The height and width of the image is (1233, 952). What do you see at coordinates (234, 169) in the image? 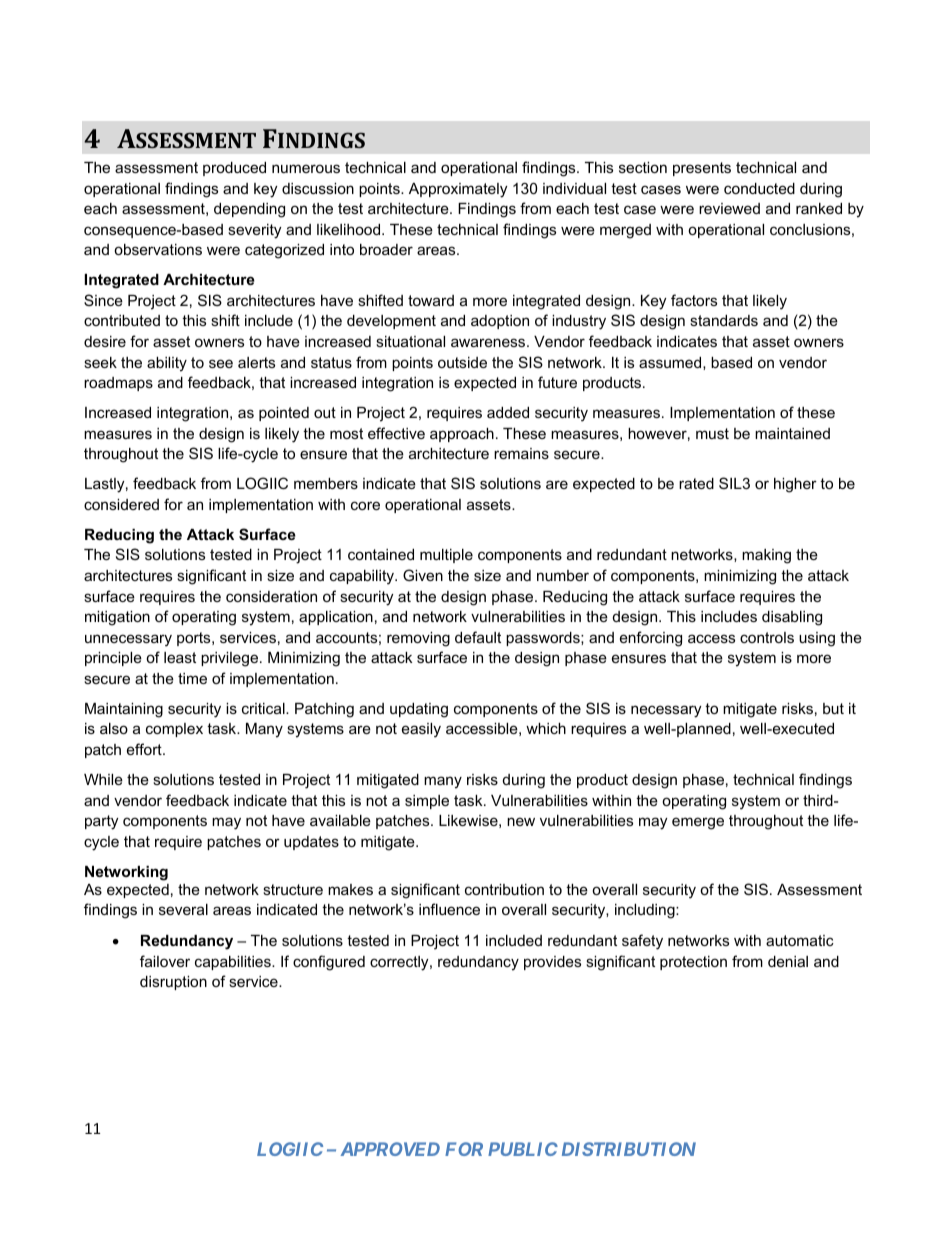
I see `produced` at bounding box center [234, 169].
